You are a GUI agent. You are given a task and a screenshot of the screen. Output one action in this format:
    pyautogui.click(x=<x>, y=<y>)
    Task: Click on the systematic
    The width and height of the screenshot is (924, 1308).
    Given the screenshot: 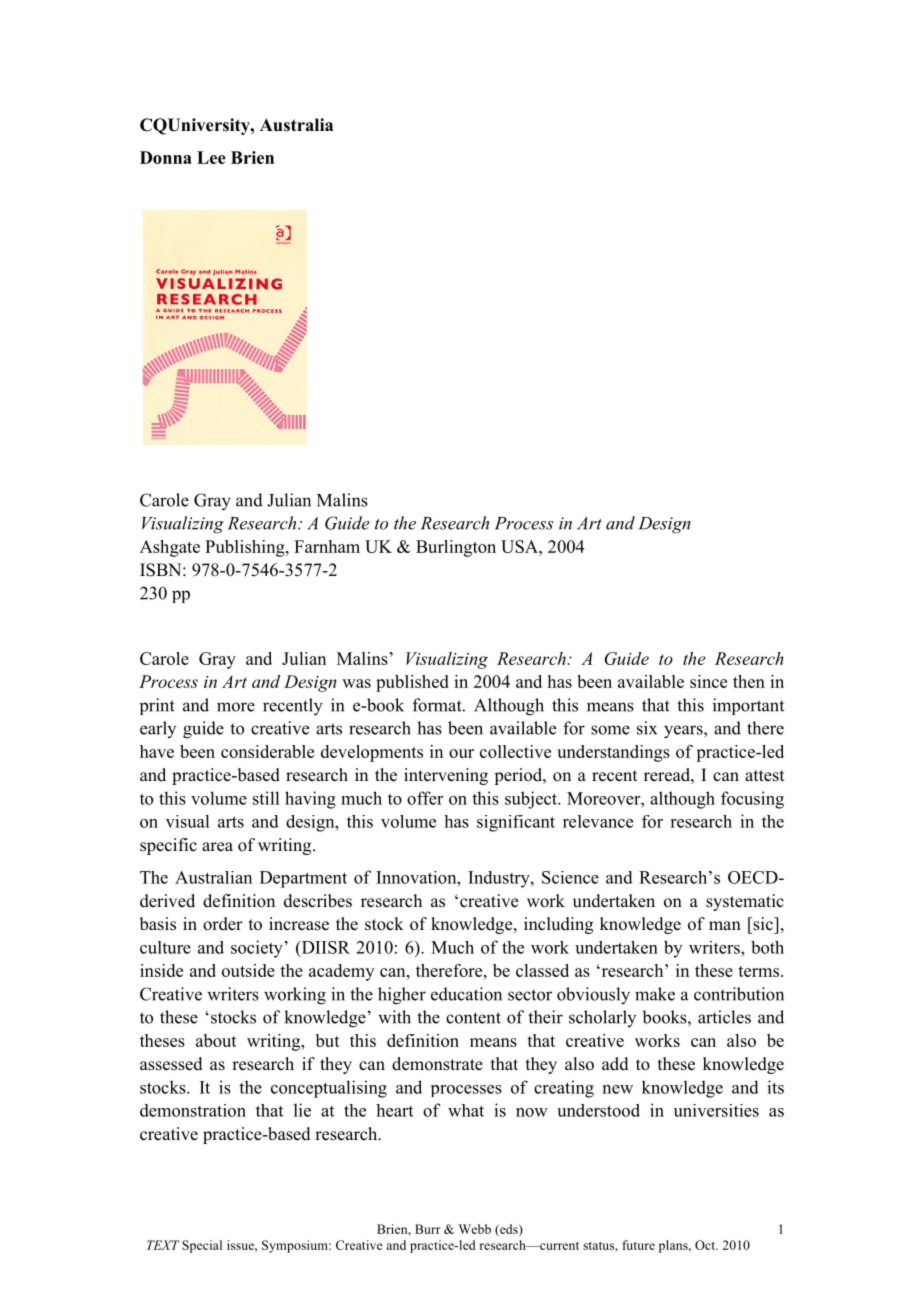 What is the action you would take?
    pyautogui.click(x=745, y=902)
